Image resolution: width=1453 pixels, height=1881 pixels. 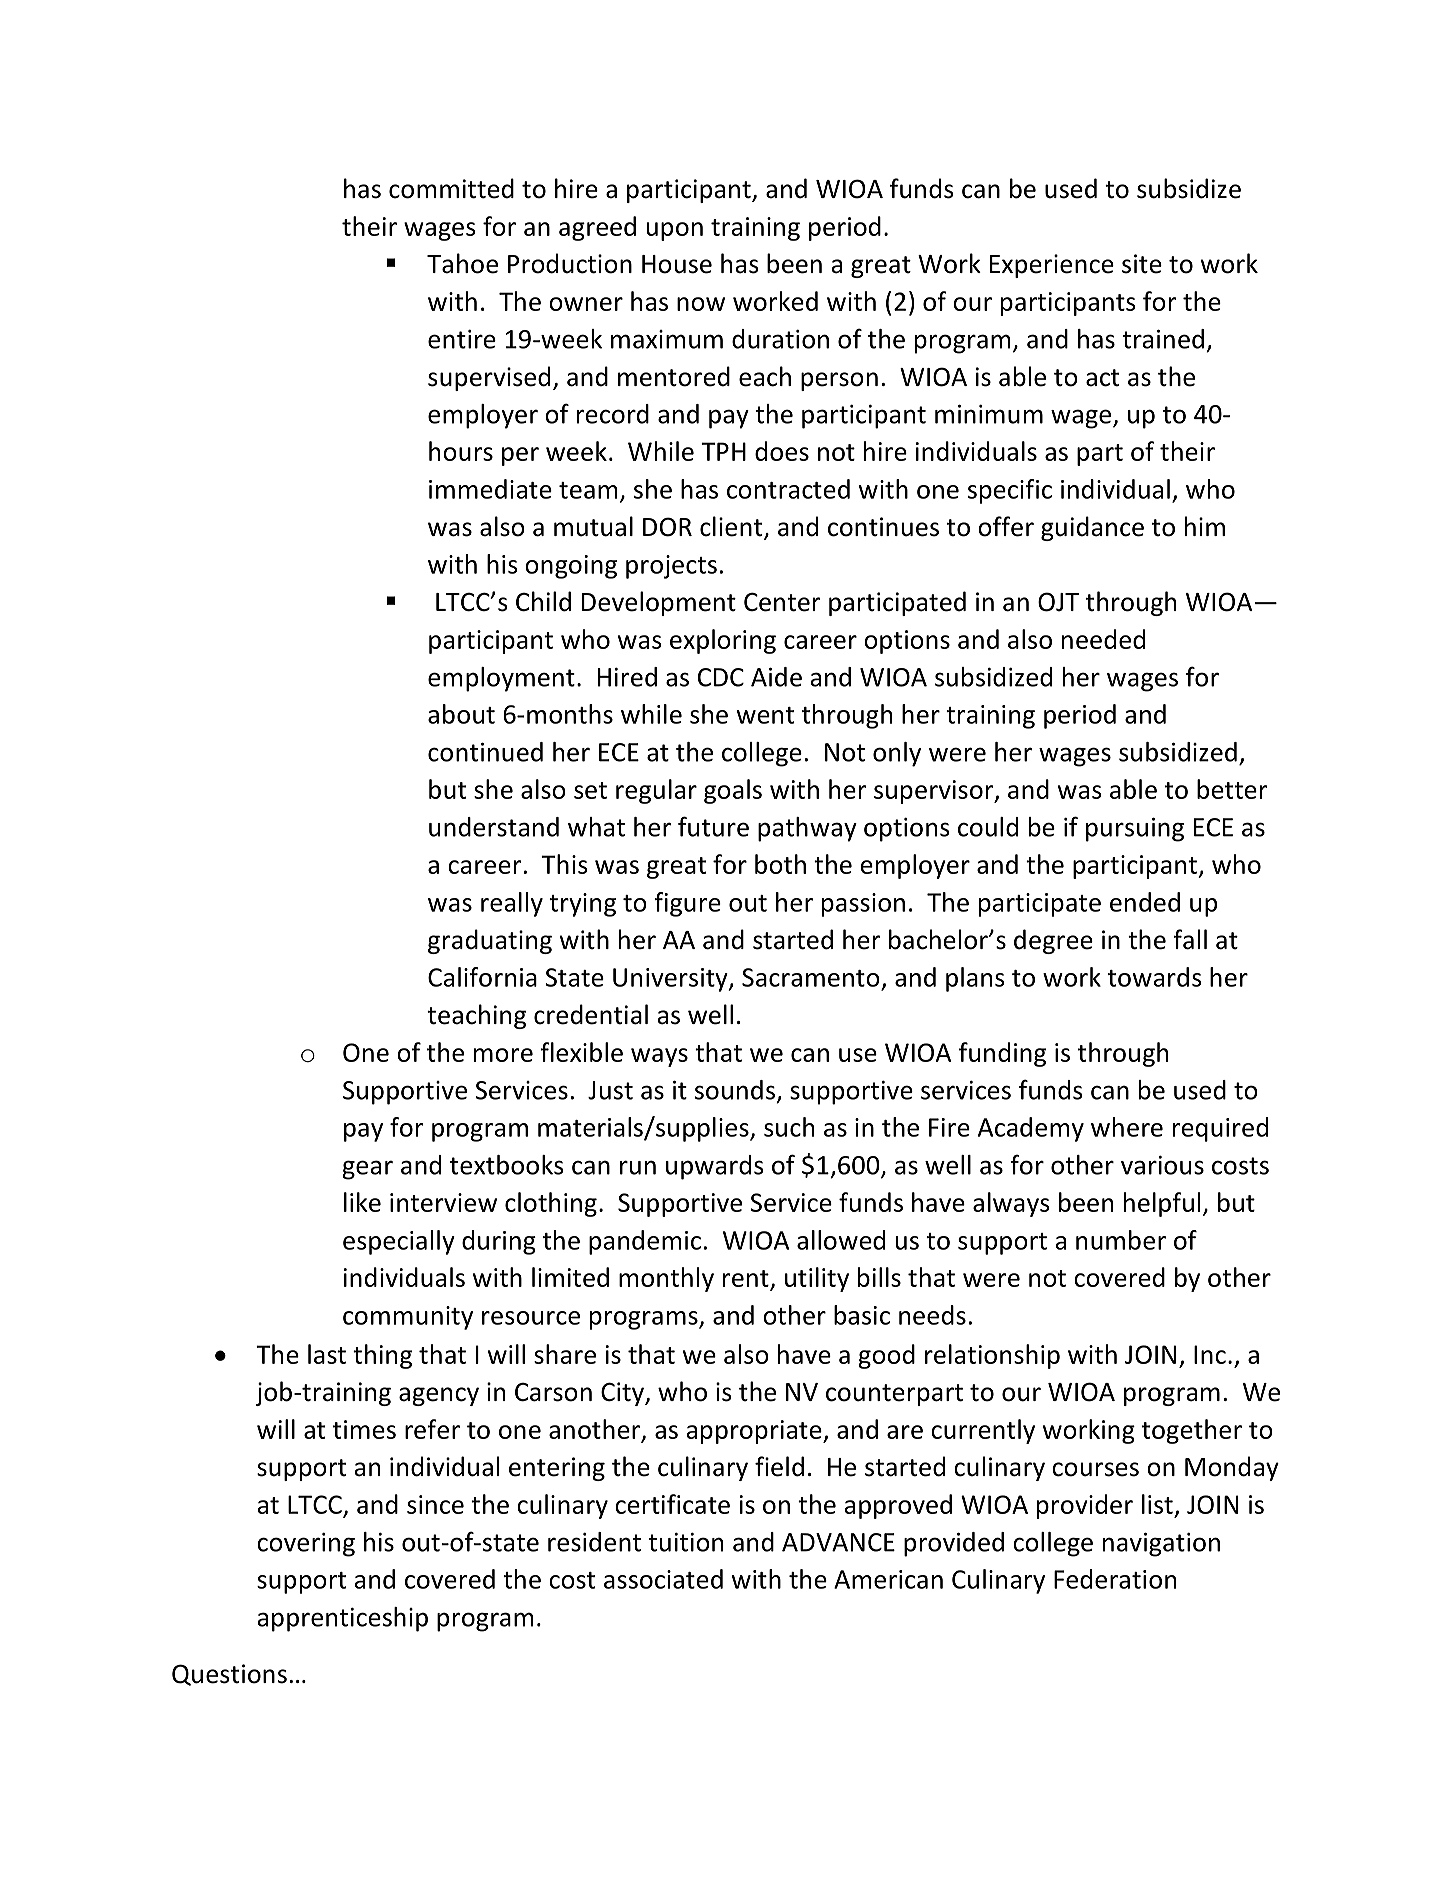 What do you see at coordinates (399, 1242) in the document?
I see `especially` at bounding box center [399, 1242].
